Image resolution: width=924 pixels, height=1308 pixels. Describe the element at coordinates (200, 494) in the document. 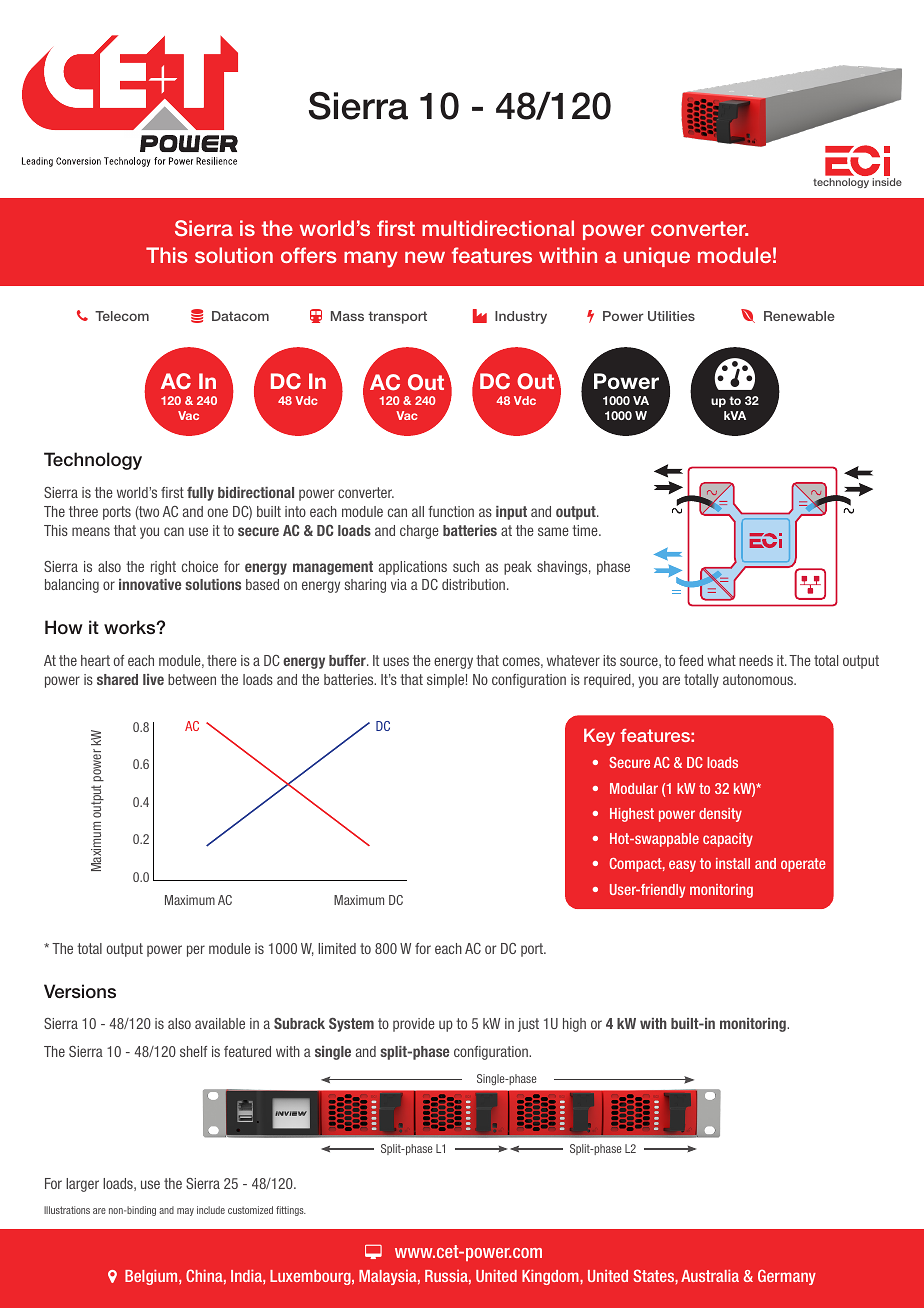

I see `fully` at that location.
